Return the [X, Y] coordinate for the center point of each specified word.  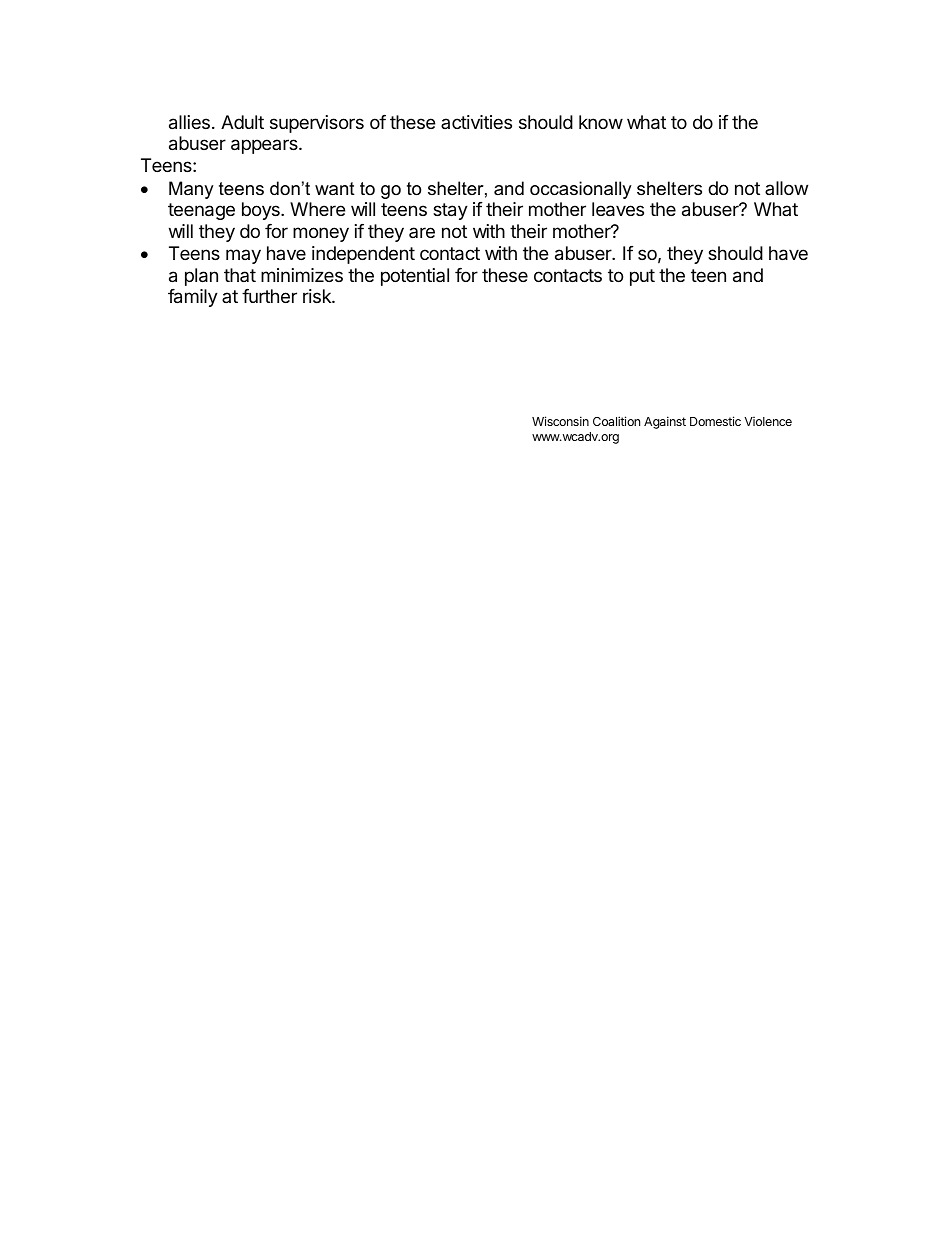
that [240, 275]
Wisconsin [560, 421]
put [642, 277]
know [601, 122]
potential [415, 277]
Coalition [616, 421]
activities [476, 122]
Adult [242, 122]
